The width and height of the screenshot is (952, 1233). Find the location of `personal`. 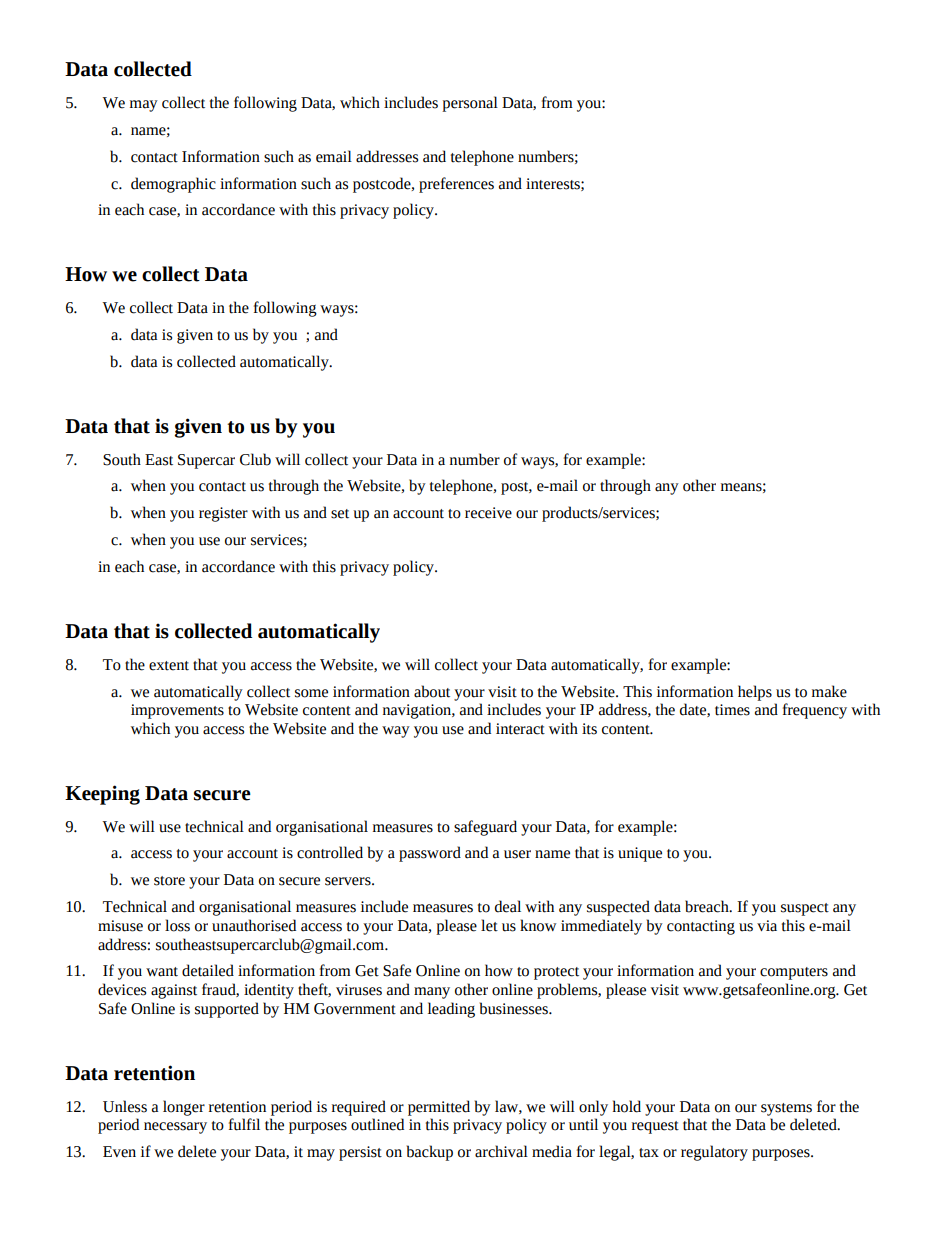

personal is located at coordinates (470, 104).
